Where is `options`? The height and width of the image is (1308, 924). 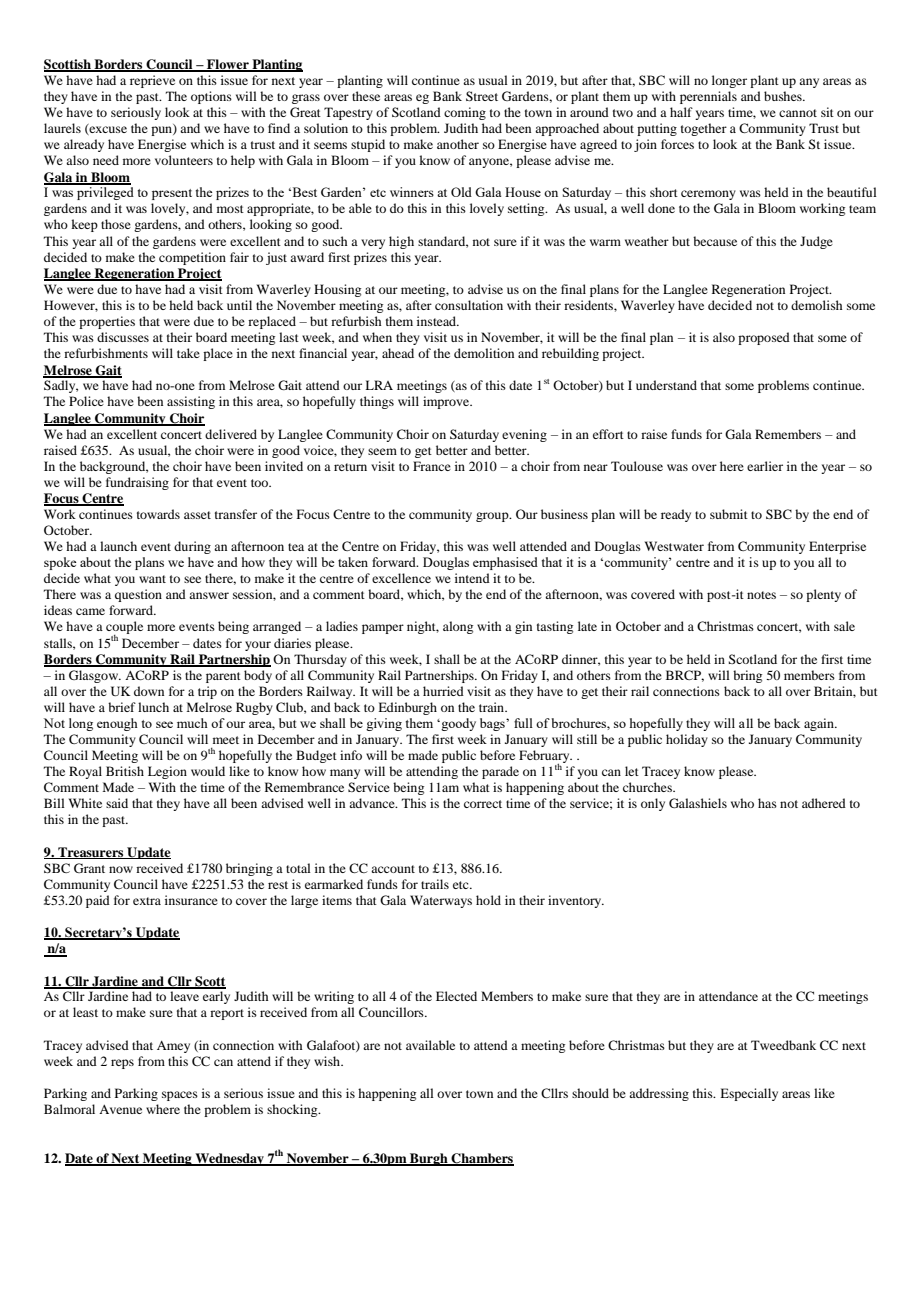
options is located at coordinates (211, 97).
